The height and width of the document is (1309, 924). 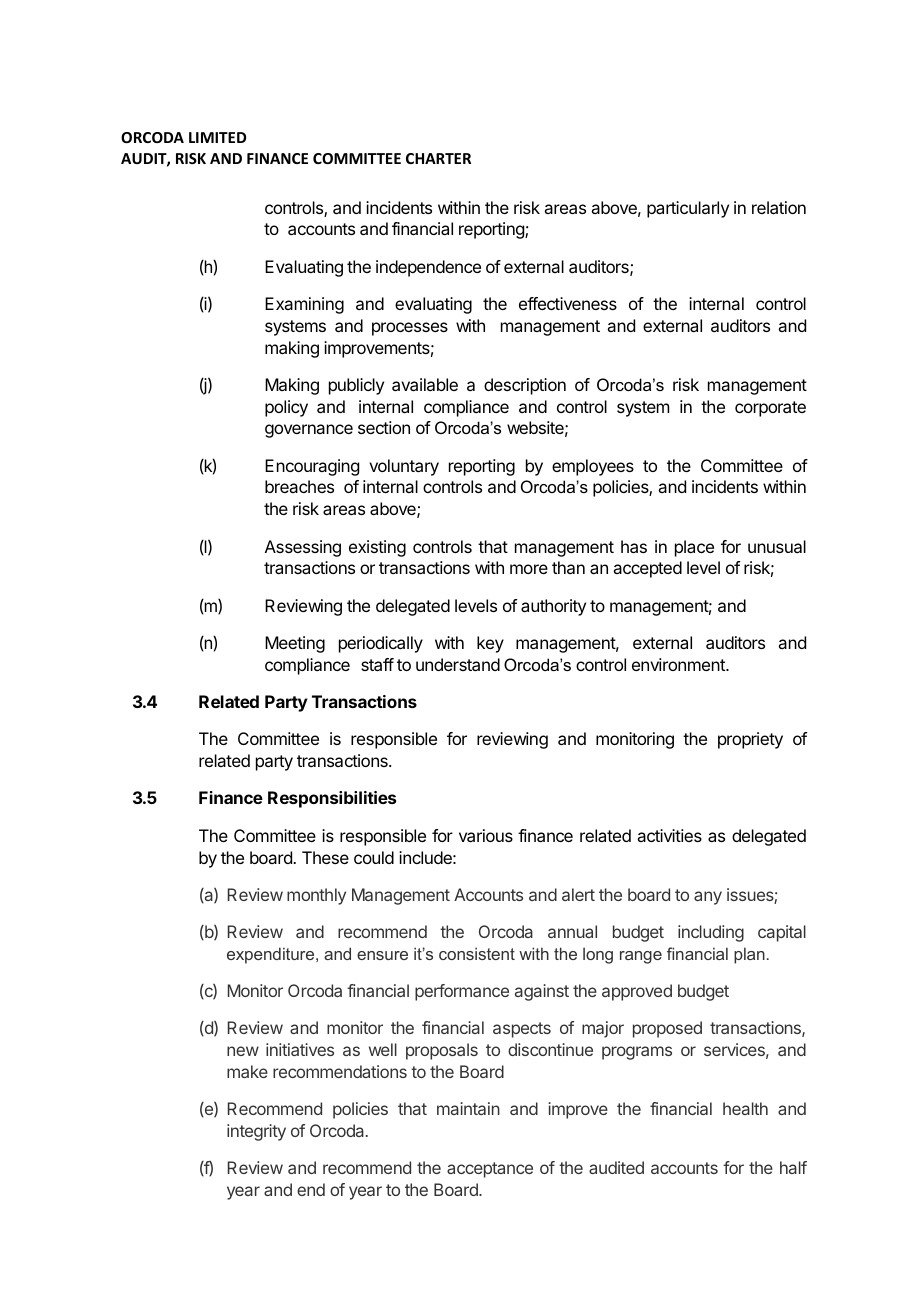 What do you see at coordinates (256, 1132) in the document?
I see `integrity` at bounding box center [256, 1132].
